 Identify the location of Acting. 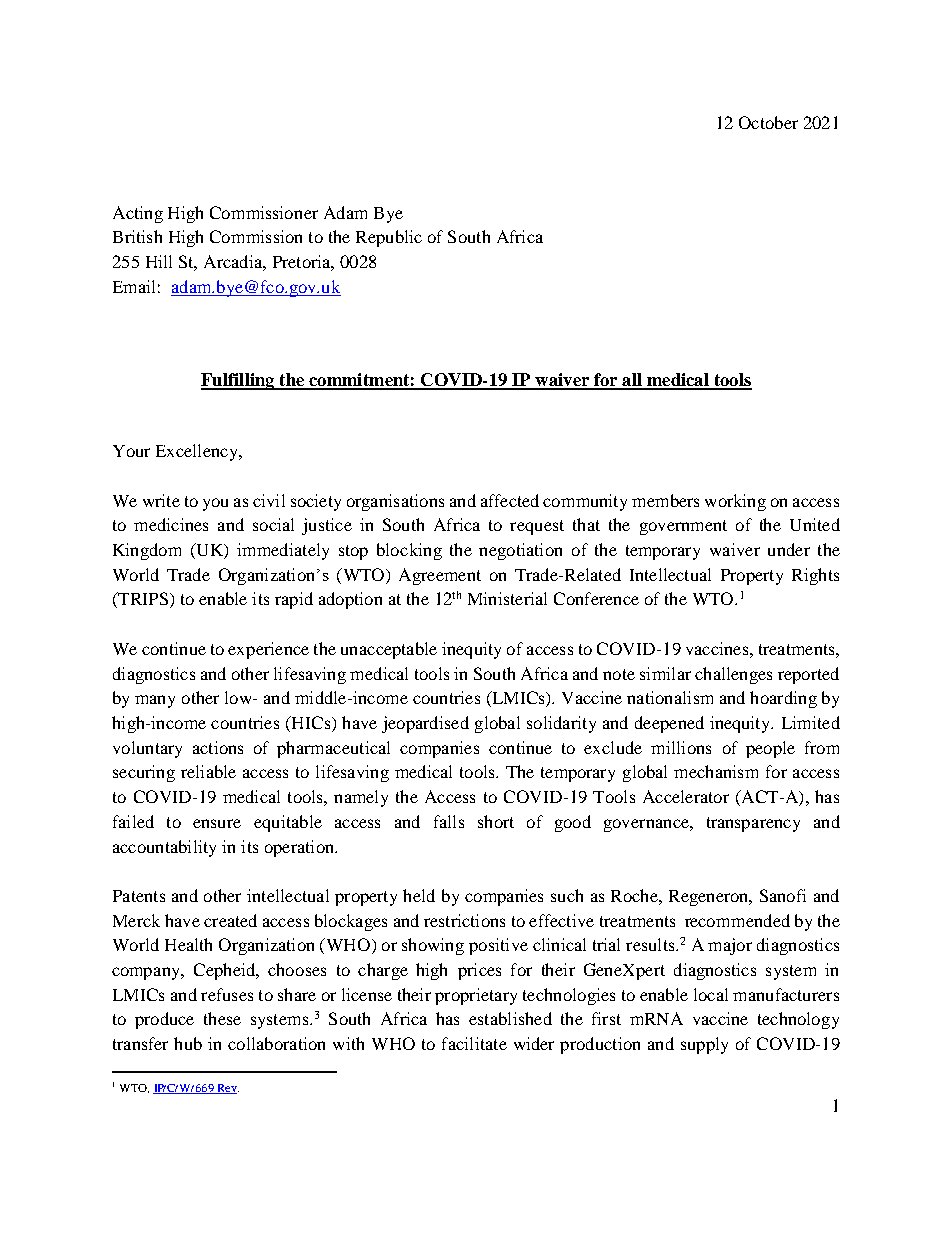
(138, 214).
